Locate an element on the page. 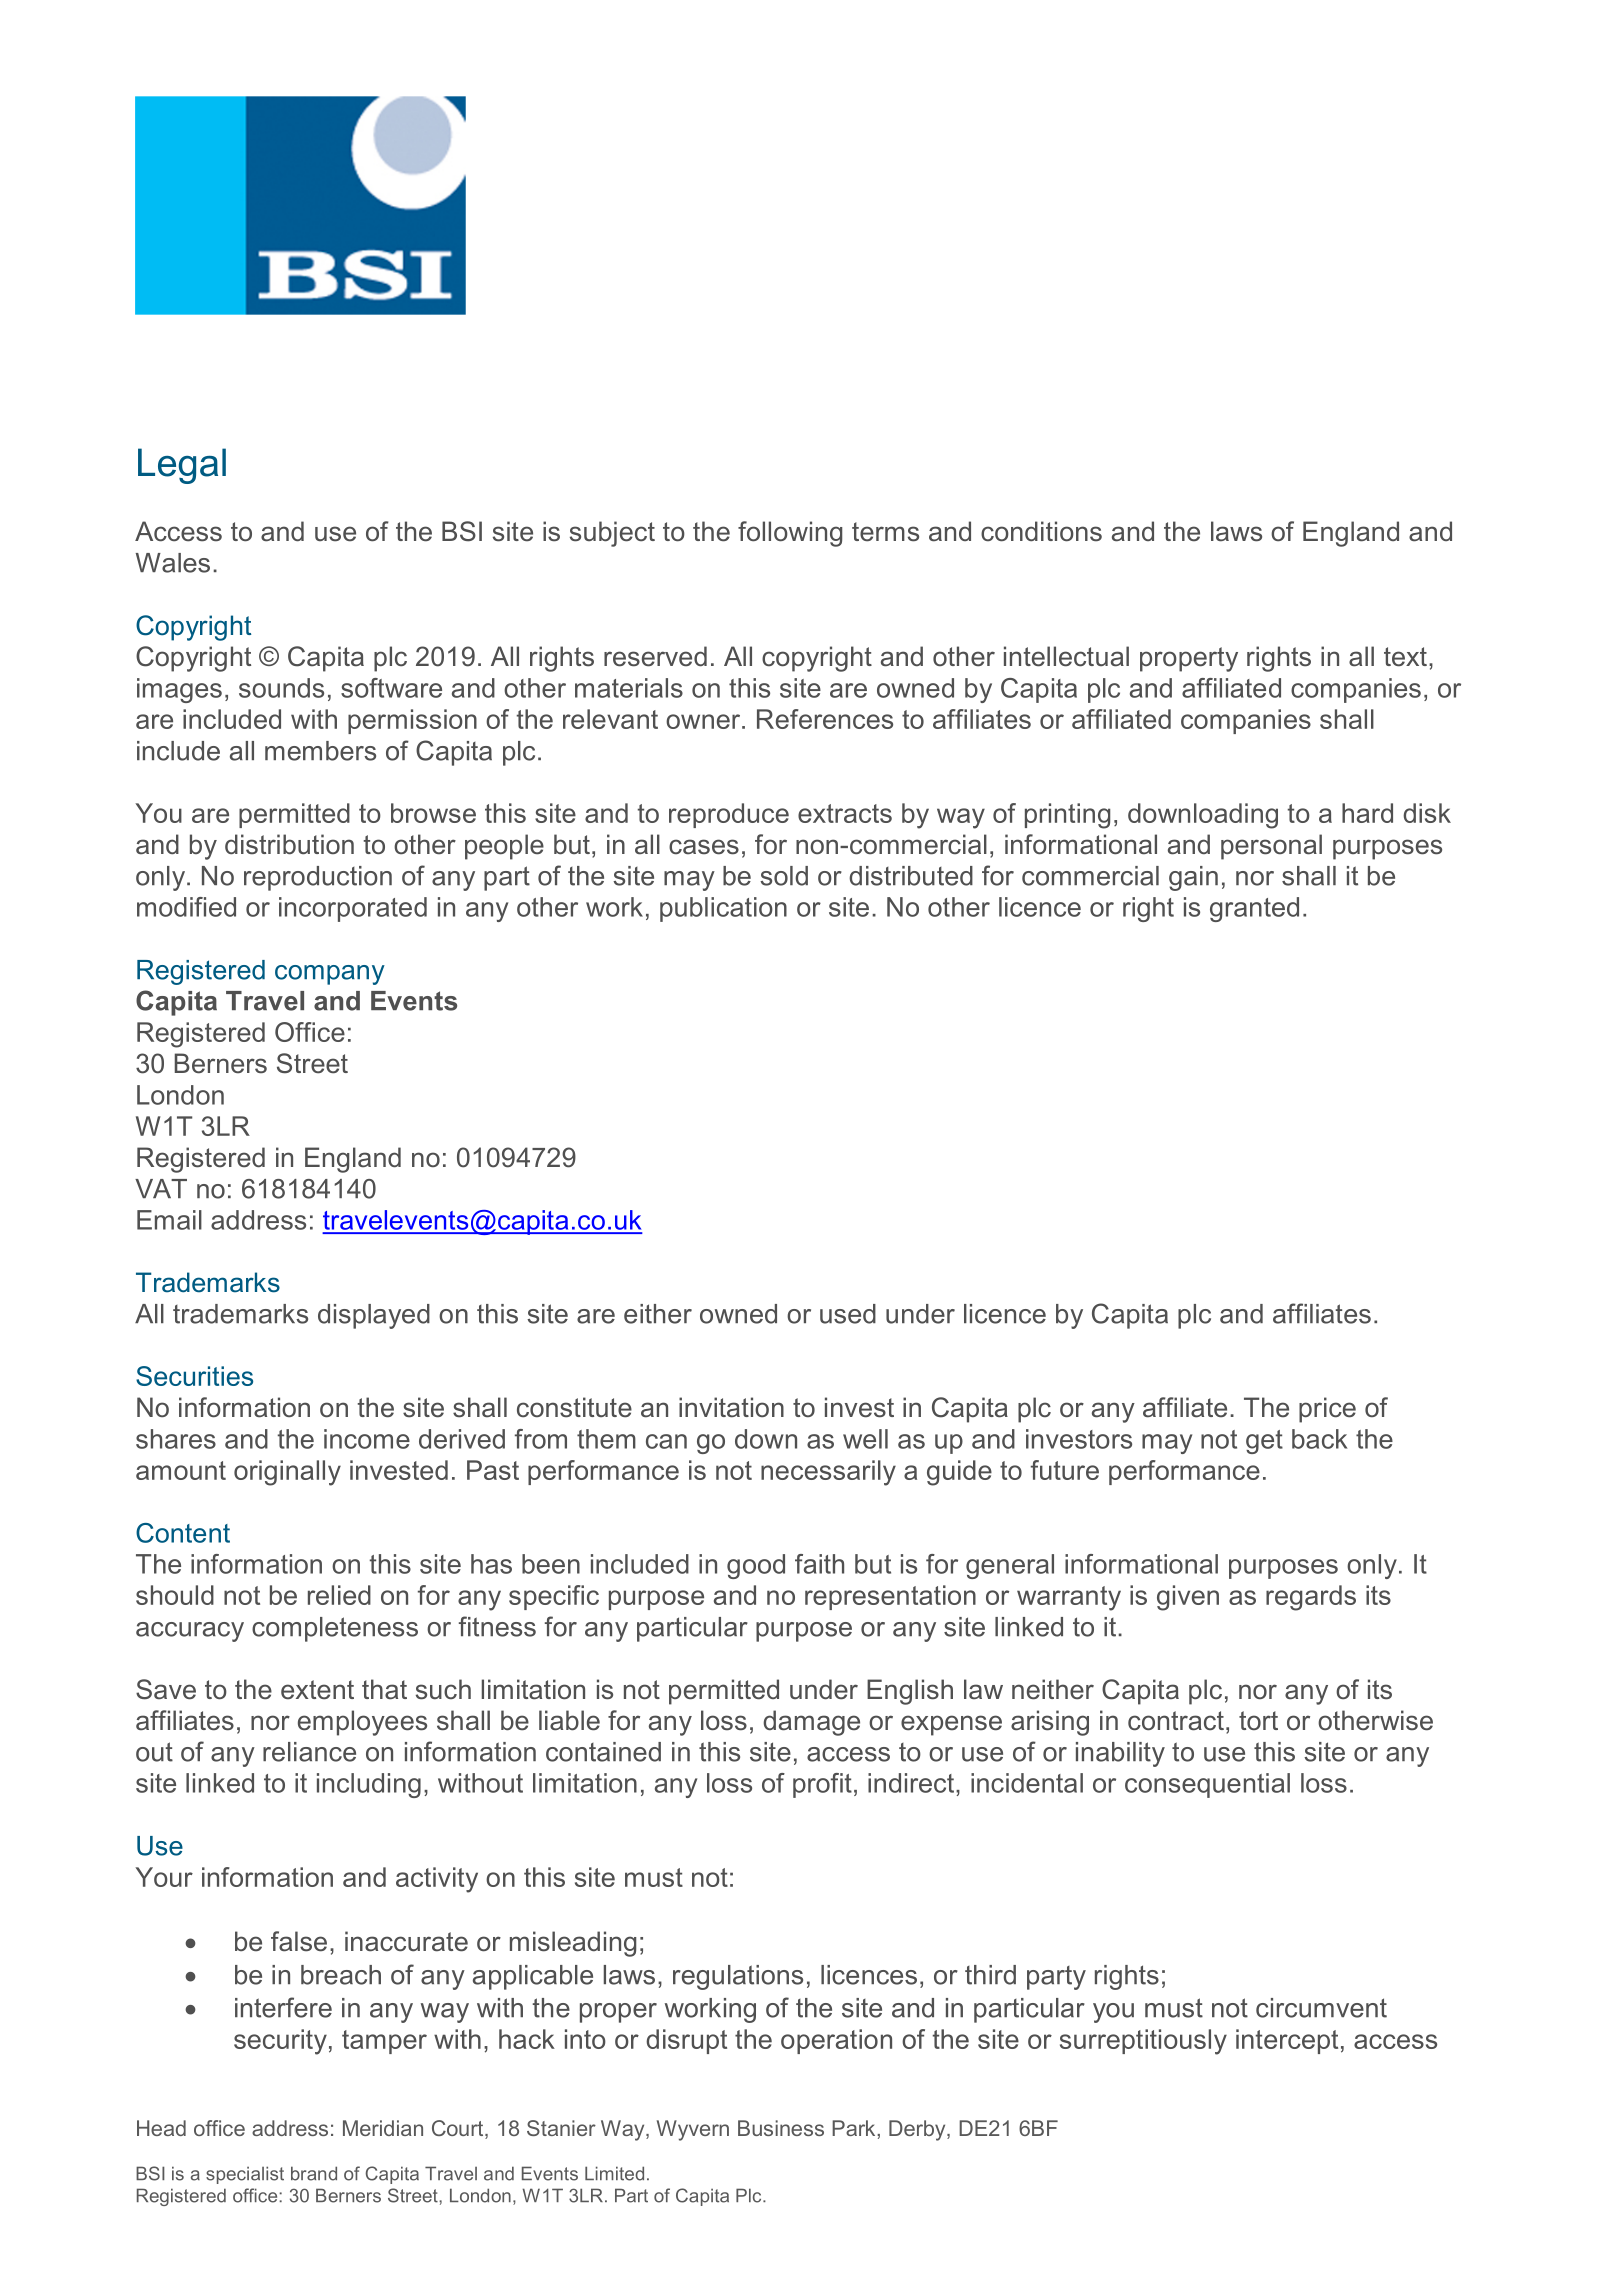  Legal is located at coordinates (182, 466).
